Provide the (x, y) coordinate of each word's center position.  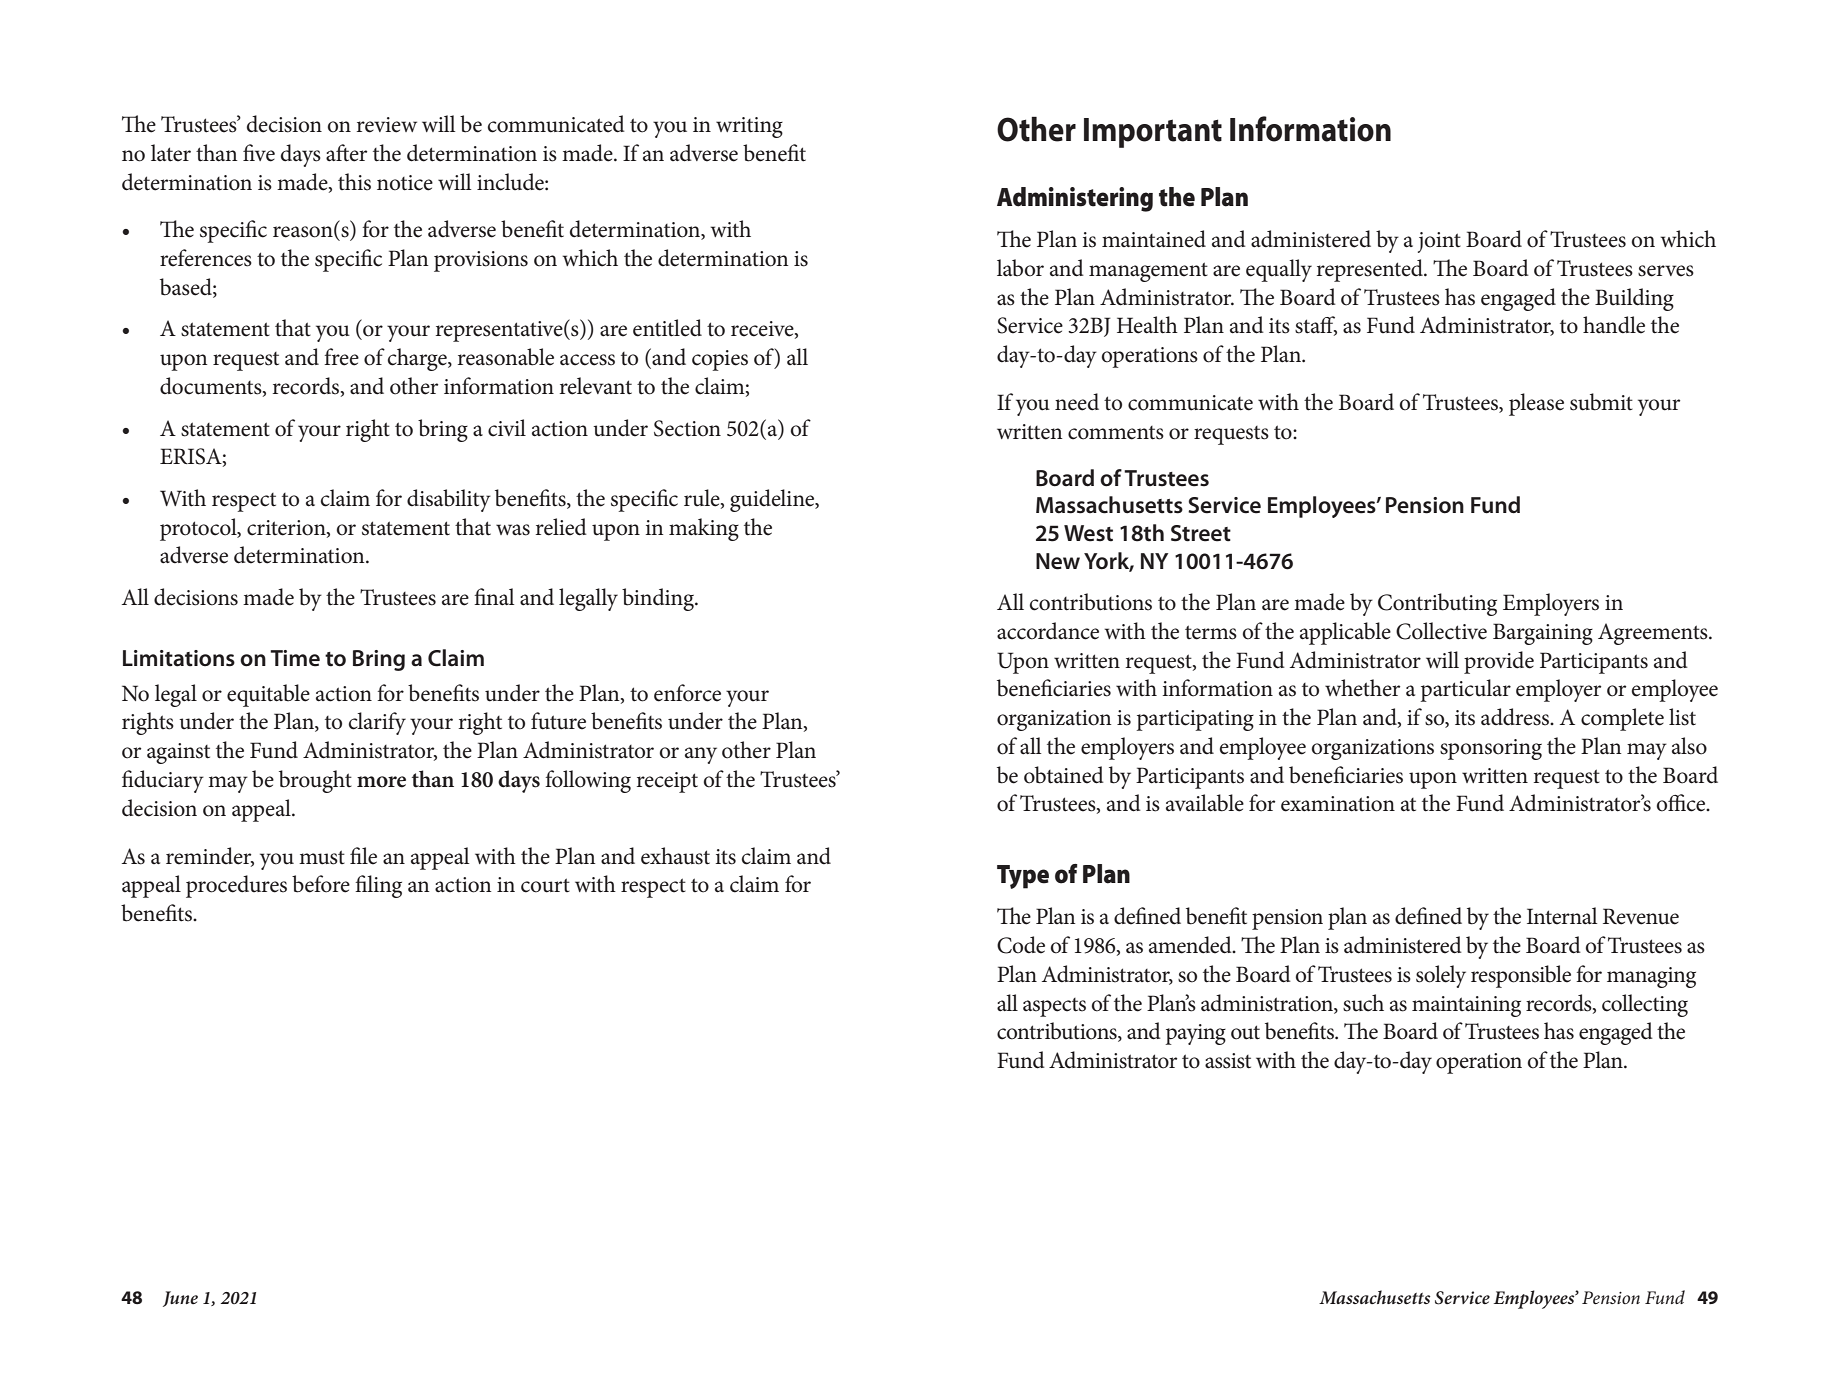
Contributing (1437, 604)
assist (1228, 1061)
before (321, 884)
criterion (287, 528)
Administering (1075, 199)
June (180, 1299)
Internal (1562, 916)
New (1058, 561)
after (346, 153)
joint (1439, 242)
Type (1023, 877)
